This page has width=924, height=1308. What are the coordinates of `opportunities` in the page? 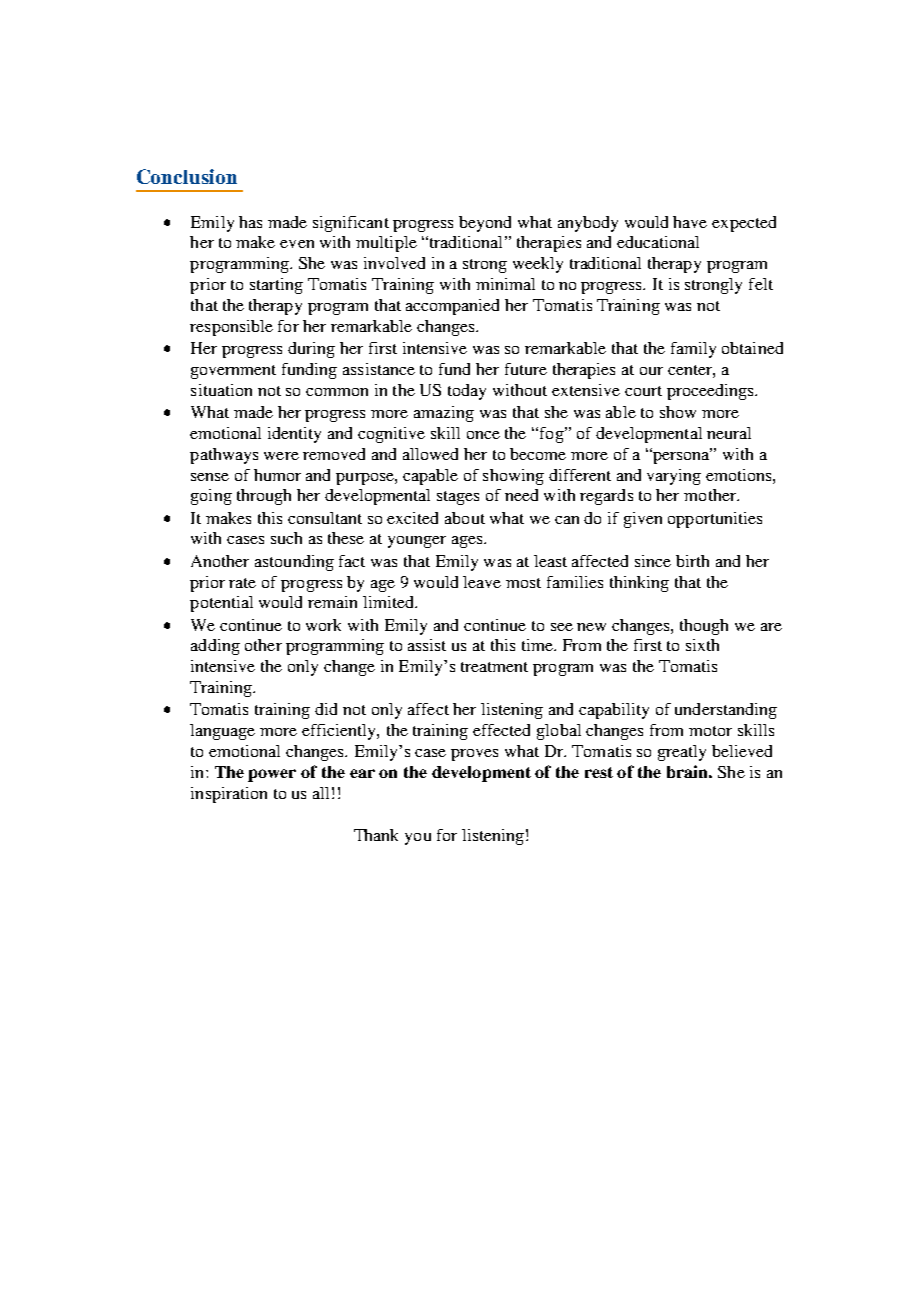 It's located at (715, 520).
